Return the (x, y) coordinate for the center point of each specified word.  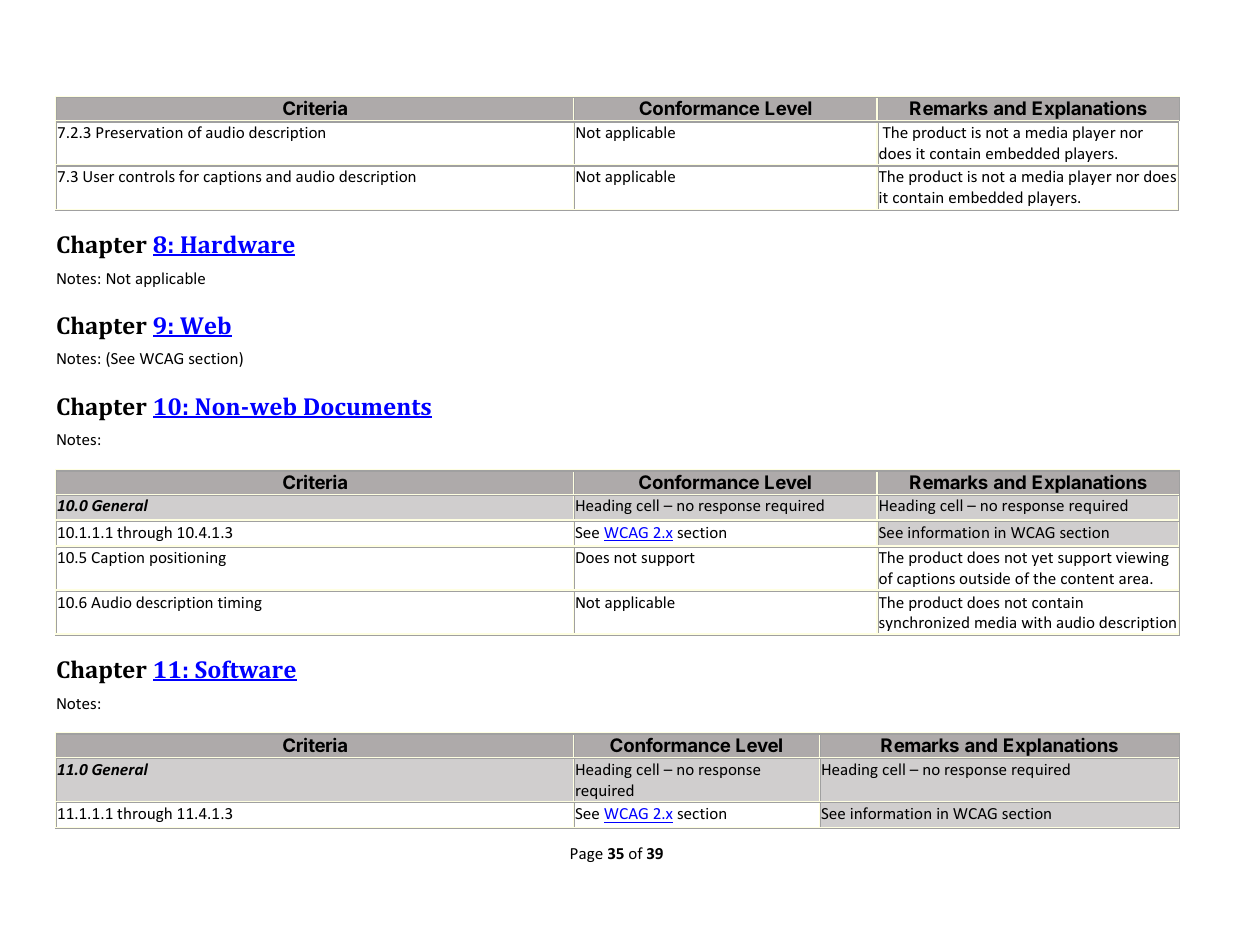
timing (240, 604)
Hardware (237, 245)
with (1036, 622)
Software (245, 670)
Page (587, 855)
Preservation (139, 132)
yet (1042, 559)
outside (984, 578)
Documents (367, 408)
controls (147, 176)
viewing (1142, 559)
